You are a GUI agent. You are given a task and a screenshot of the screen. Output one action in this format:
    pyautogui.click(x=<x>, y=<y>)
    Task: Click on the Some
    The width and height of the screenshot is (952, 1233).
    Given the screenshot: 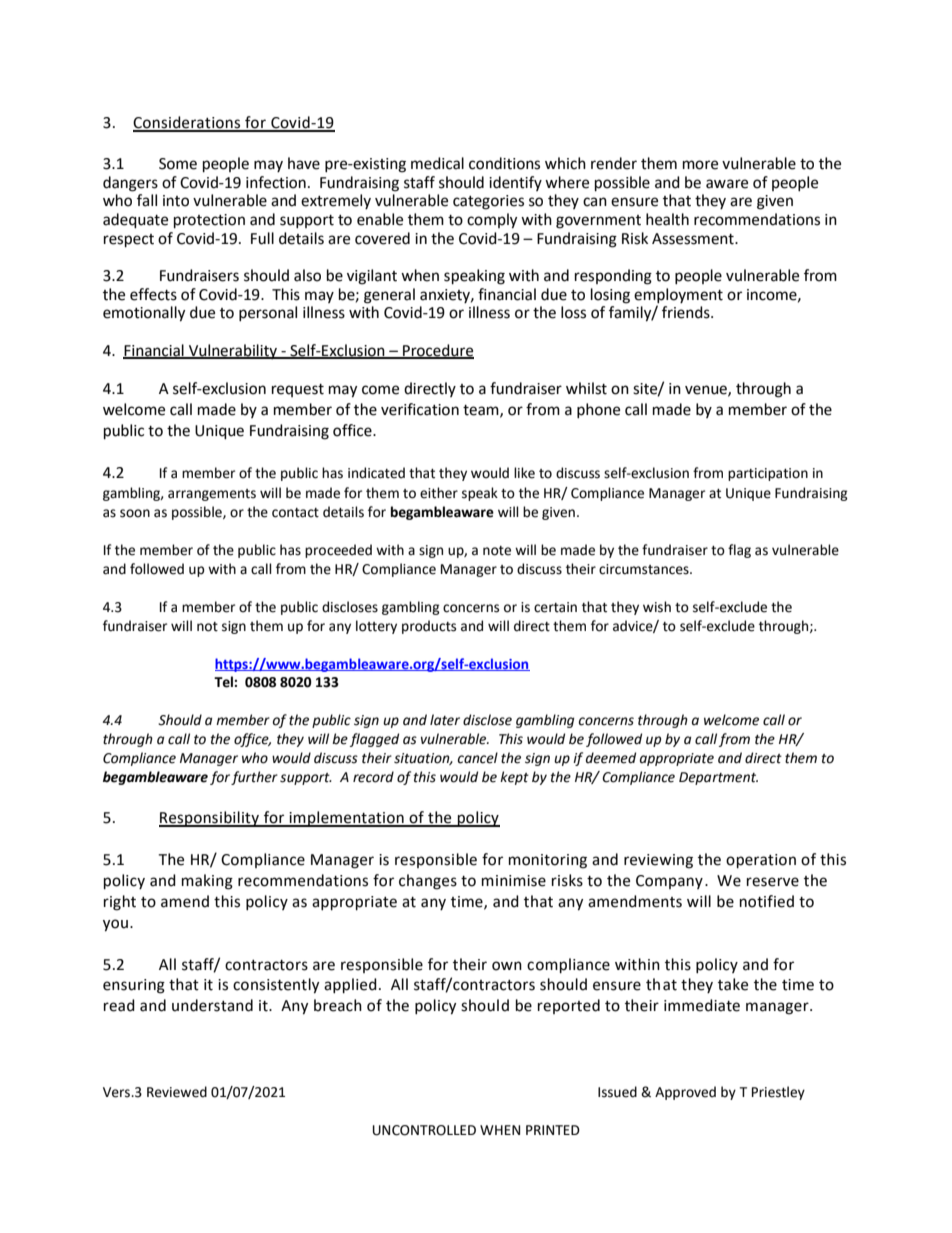 What is the action you would take?
    pyautogui.click(x=178, y=164)
